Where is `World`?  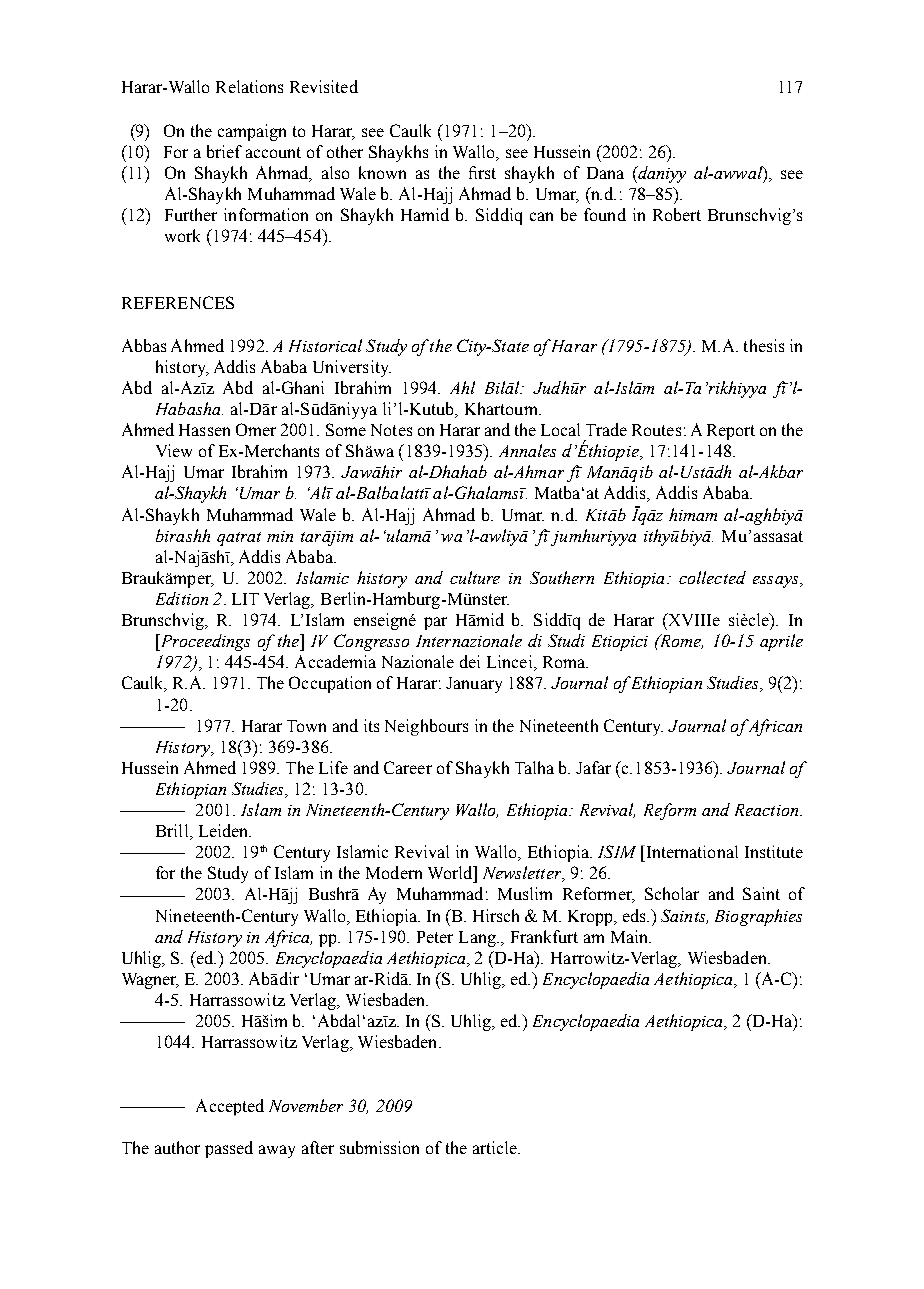 World is located at coordinates (451, 872).
